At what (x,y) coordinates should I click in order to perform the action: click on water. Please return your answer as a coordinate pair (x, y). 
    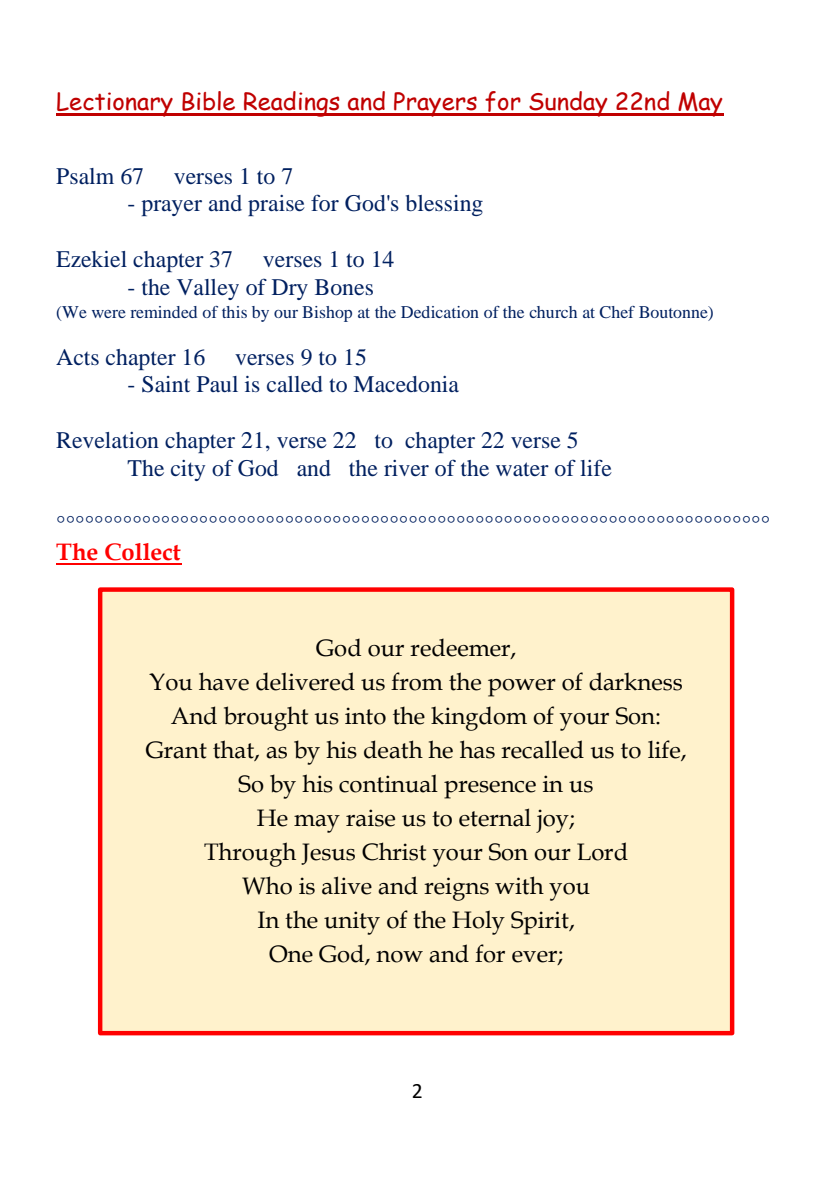
    Looking at the image, I should click on (522, 469).
